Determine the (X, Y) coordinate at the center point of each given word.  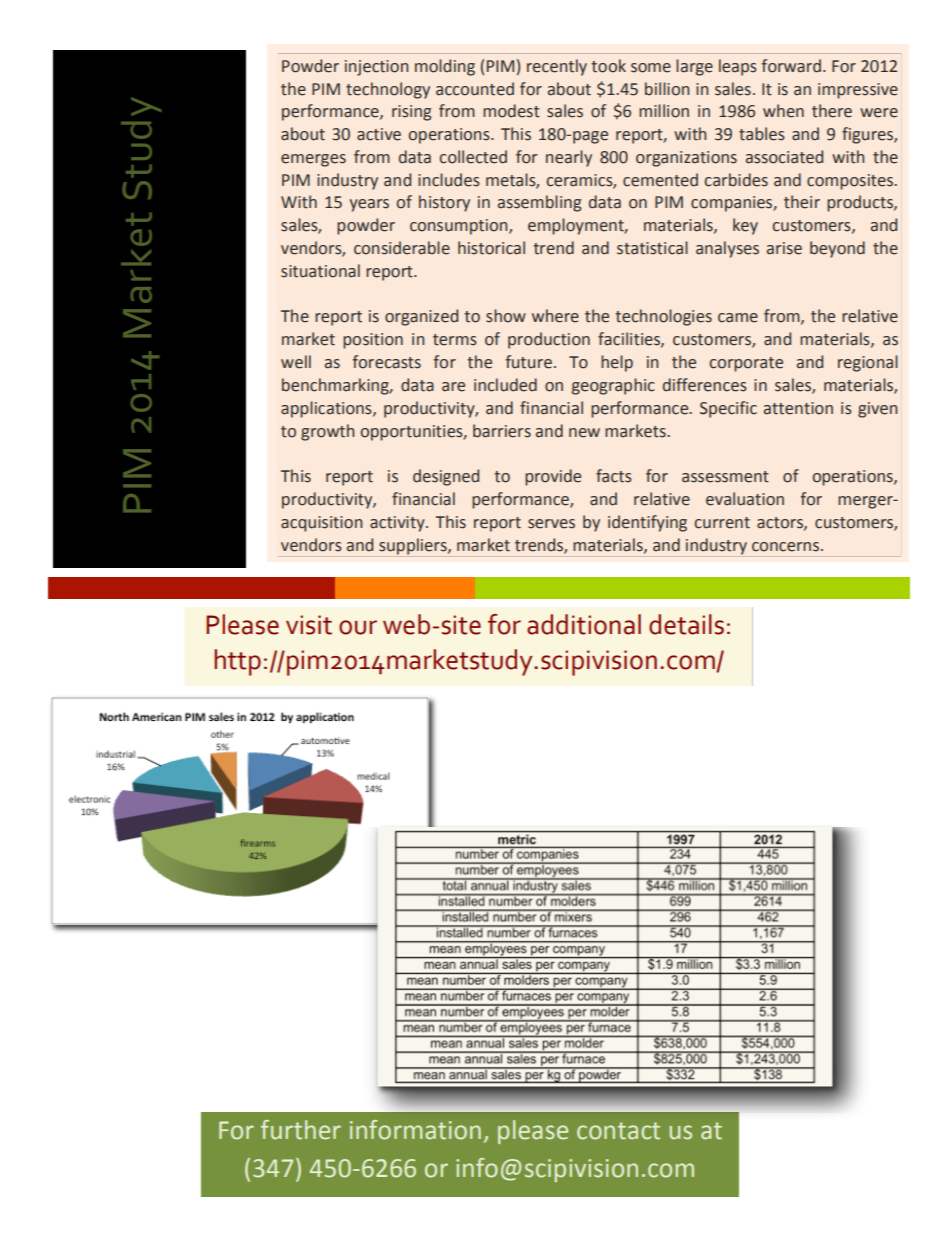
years (369, 205)
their (802, 202)
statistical (652, 248)
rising (411, 113)
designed (446, 477)
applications (327, 409)
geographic (613, 386)
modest (511, 111)
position (373, 341)
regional (868, 363)
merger (866, 502)
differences (705, 385)
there (832, 111)
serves (551, 524)
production (549, 340)
